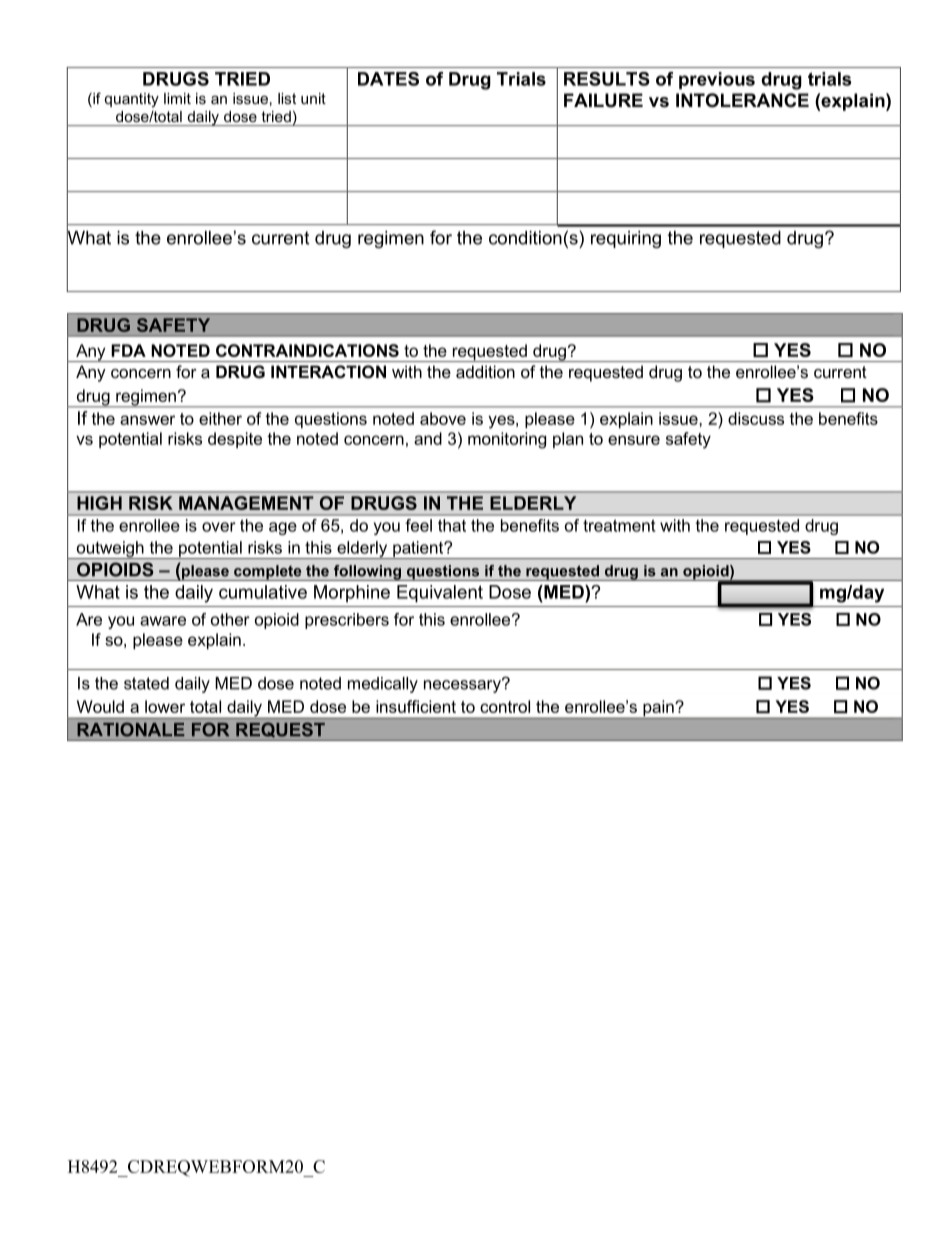 The height and width of the document is (1233, 952). I want to click on INTOLERANCE, so click(742, 100).
